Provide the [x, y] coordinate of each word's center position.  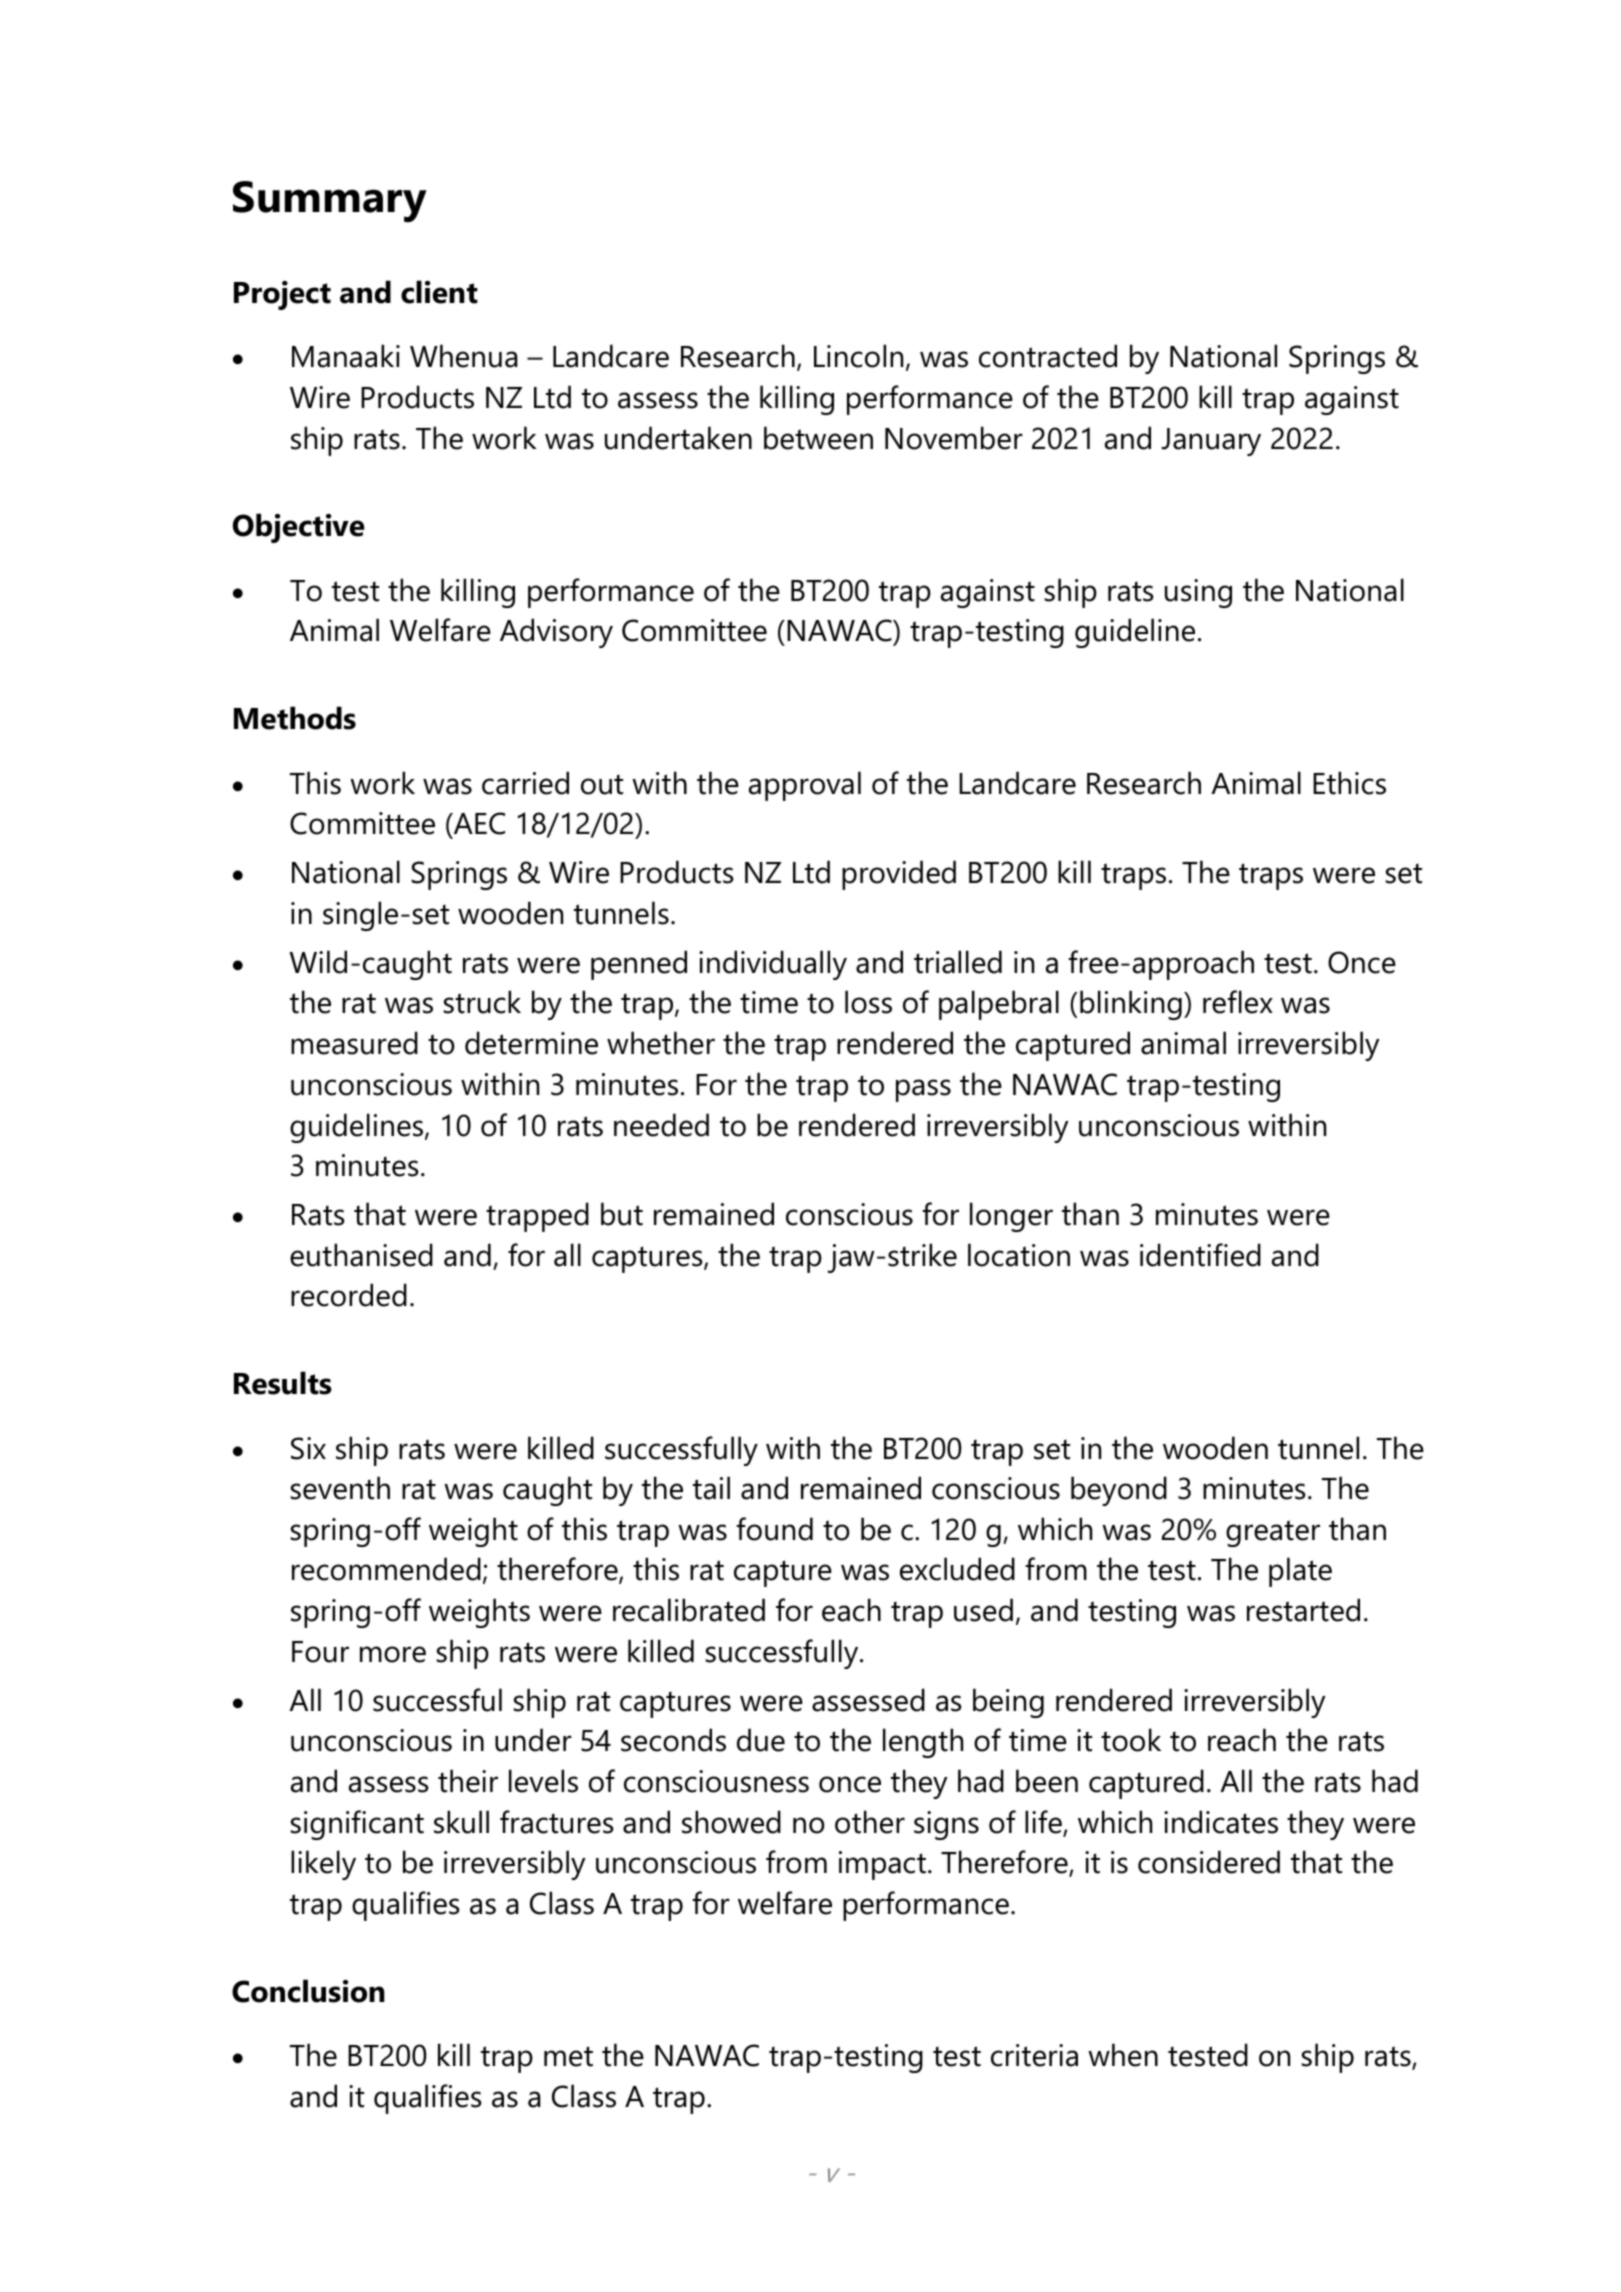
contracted [1048, 356]
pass [923, 1090]
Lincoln [858, 356]
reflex [1238, 1002]
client [439, 292]
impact [882, 1865]
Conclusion [308, 1991]
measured [354, 1043]
